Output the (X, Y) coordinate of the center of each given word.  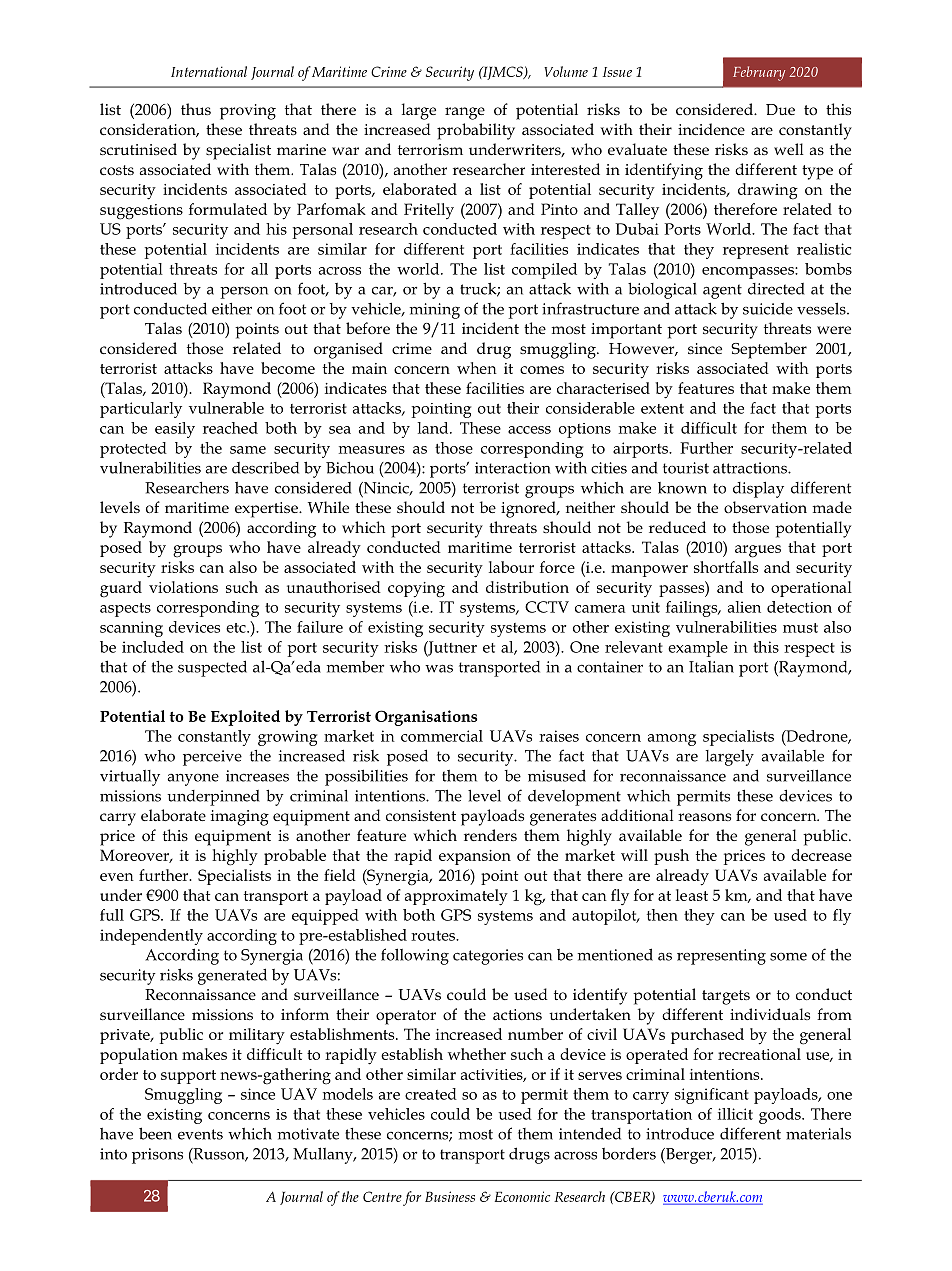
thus (196, 109)
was (439, 668)
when (477, 368)
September (769, 350)
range (465, 113)
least (692, 895)
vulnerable (226, 408)
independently (151, 937)
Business (450, 1196)
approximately (456, 897)
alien (744, 607)
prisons (157, 1156)
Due (780, 109)
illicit (735, 1114)
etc (237, 628)
